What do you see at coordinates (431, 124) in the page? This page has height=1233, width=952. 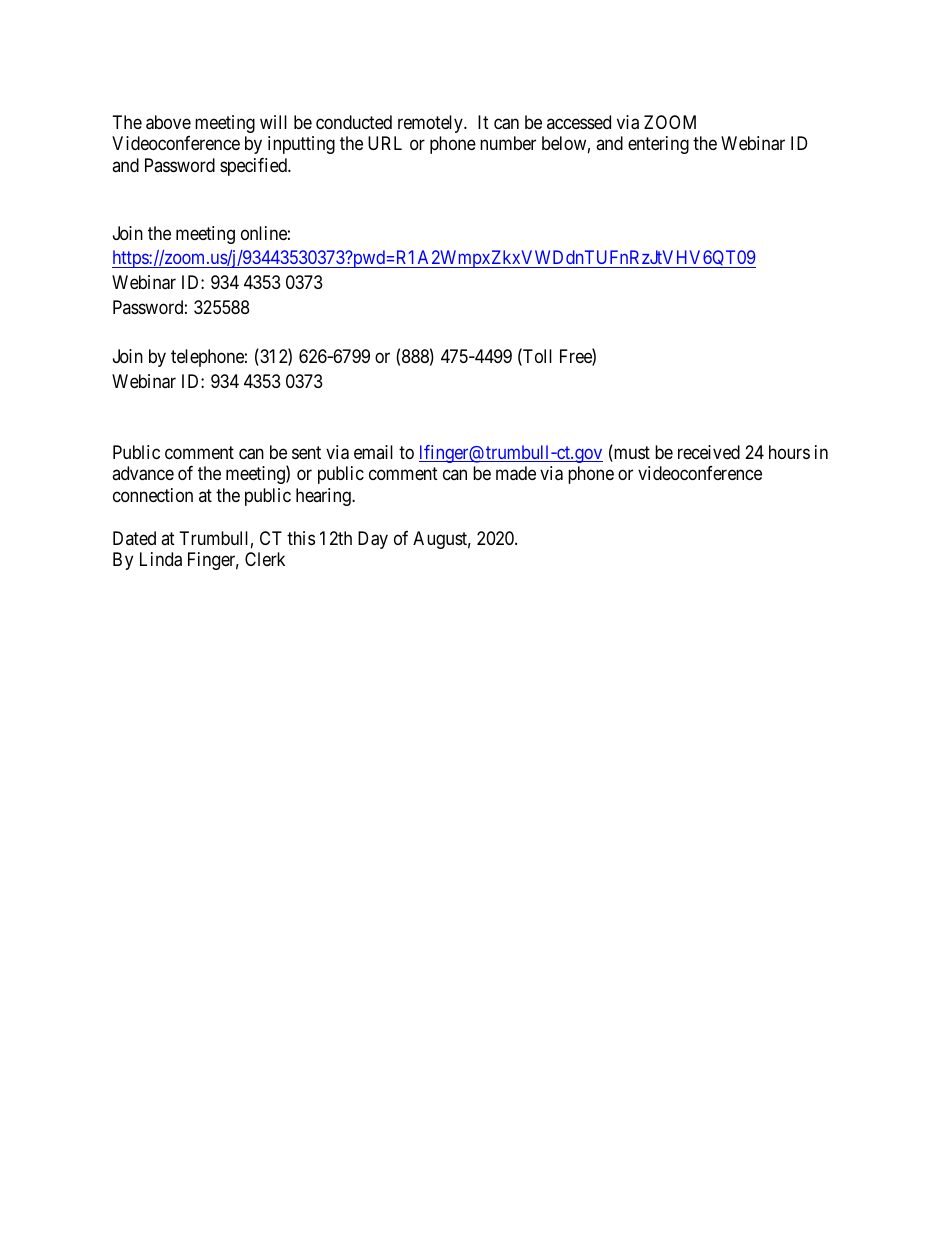 I see `remotely` at bounding box center [431, 124].
